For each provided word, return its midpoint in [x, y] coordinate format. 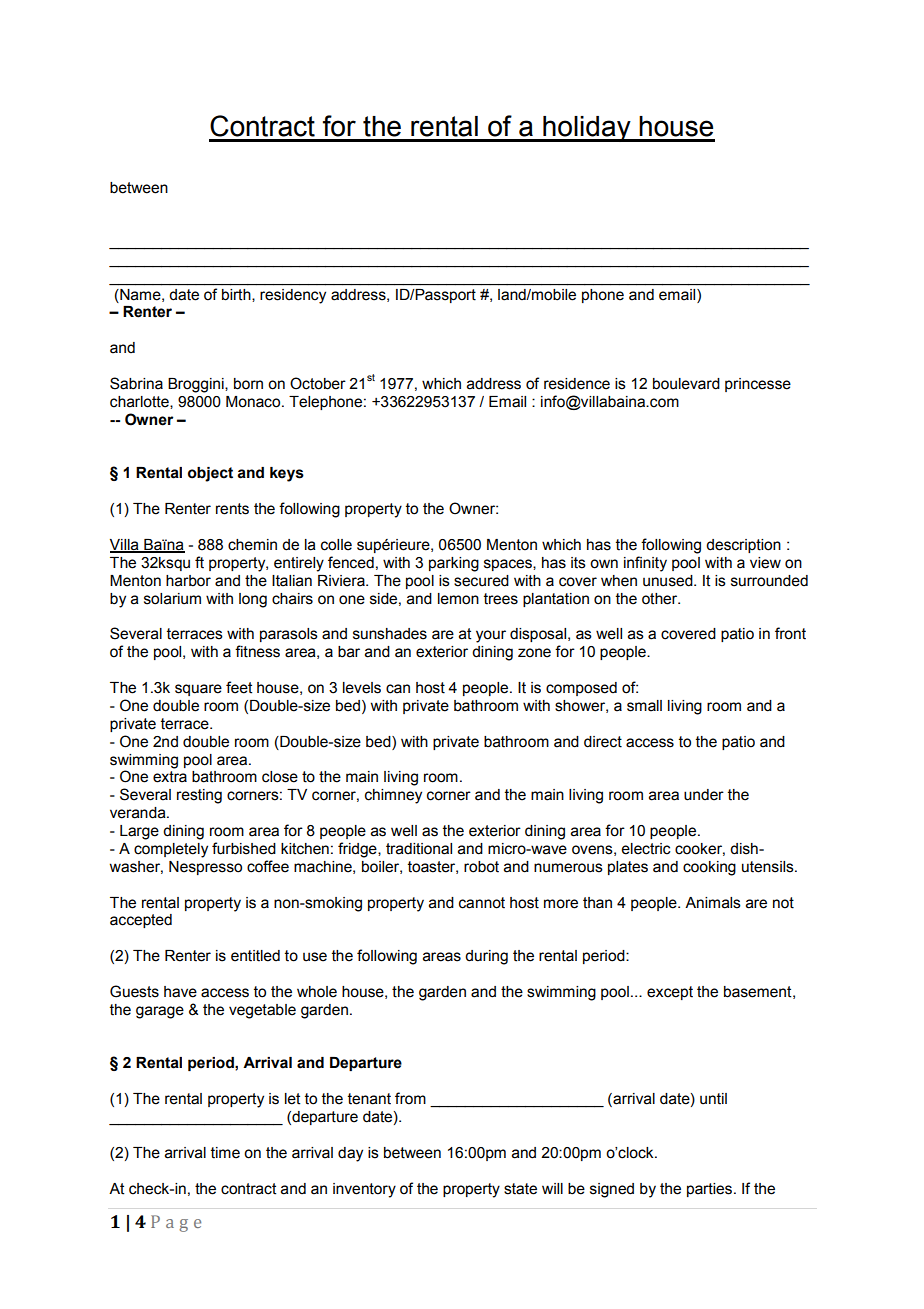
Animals [713, 903]
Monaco [254, 402]
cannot [482, 903]
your [491, 636]
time [225, 1153]
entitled [255, 956]
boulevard [686, 384]
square [198, 690]
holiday [587, 129]
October [318, 383]
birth [237, 294]
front [790, 633]
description [743, 546]
